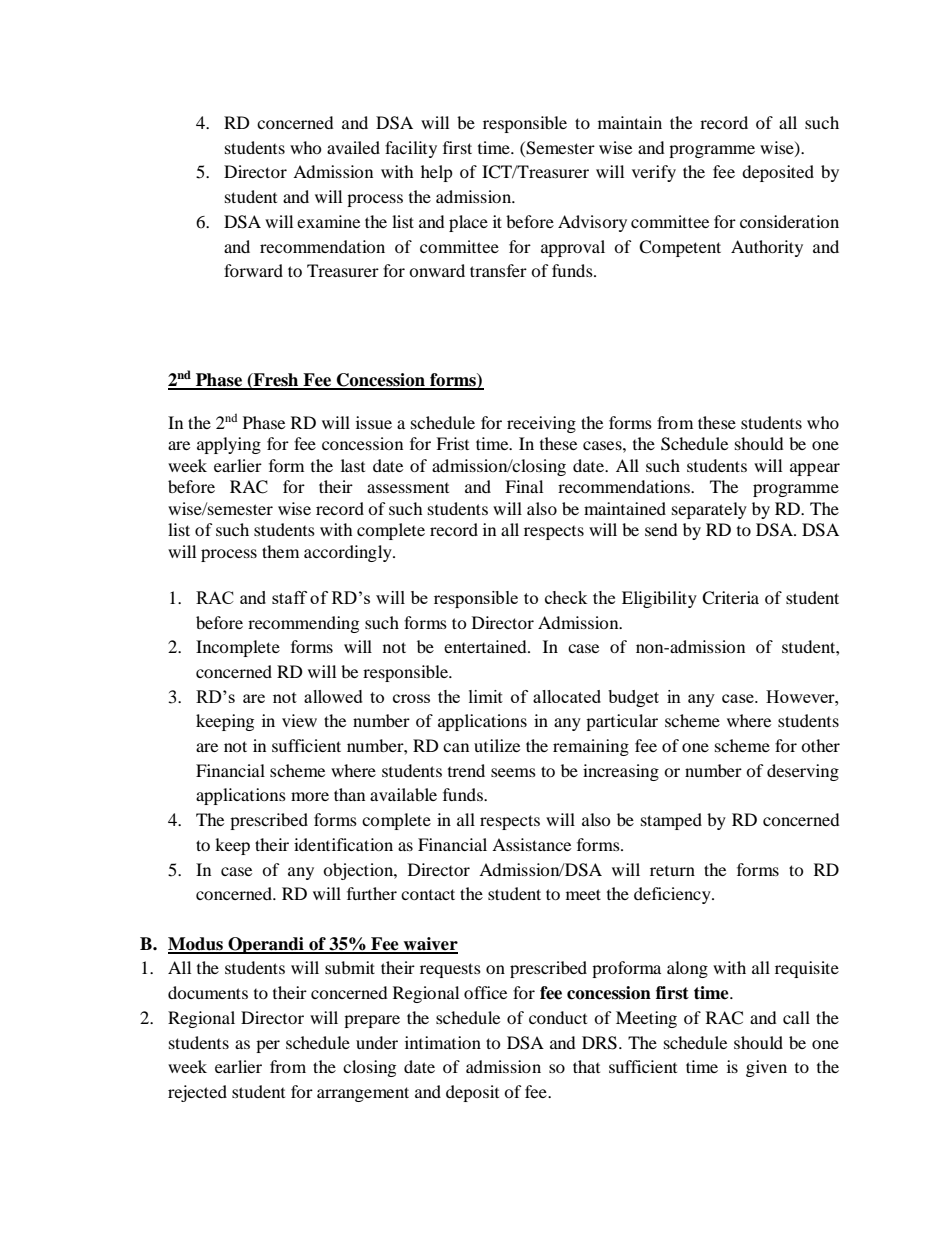 The image size is (952, 1233). I want to click on identification, so click(343, 844).
